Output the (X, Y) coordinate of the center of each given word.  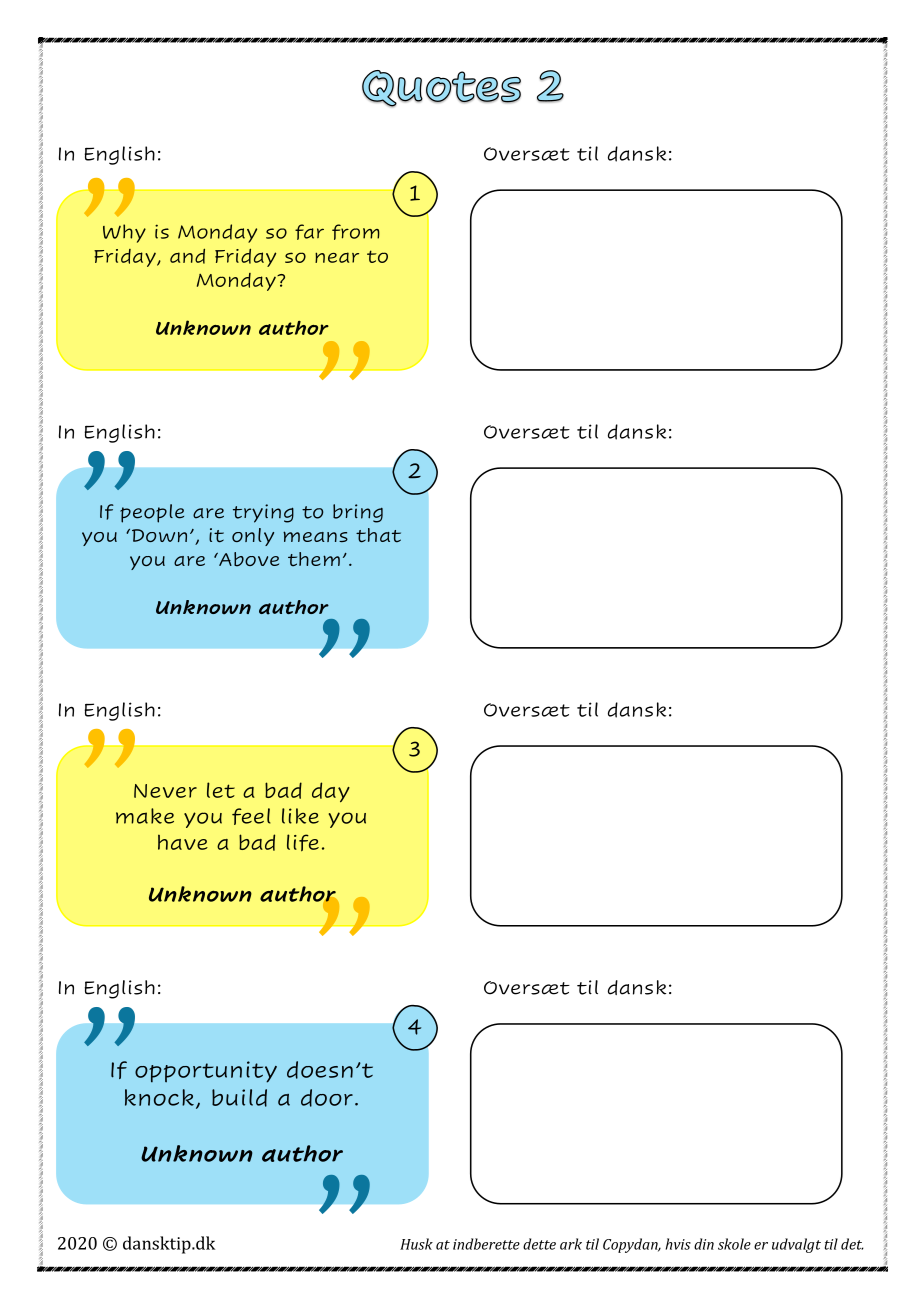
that (378, 535)
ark (571, 1244)
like (300, 816)
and (187, 256)
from (356, 232)
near (337, 257)
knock (159, 1097)
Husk (416, 1244)
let (221, 790)
